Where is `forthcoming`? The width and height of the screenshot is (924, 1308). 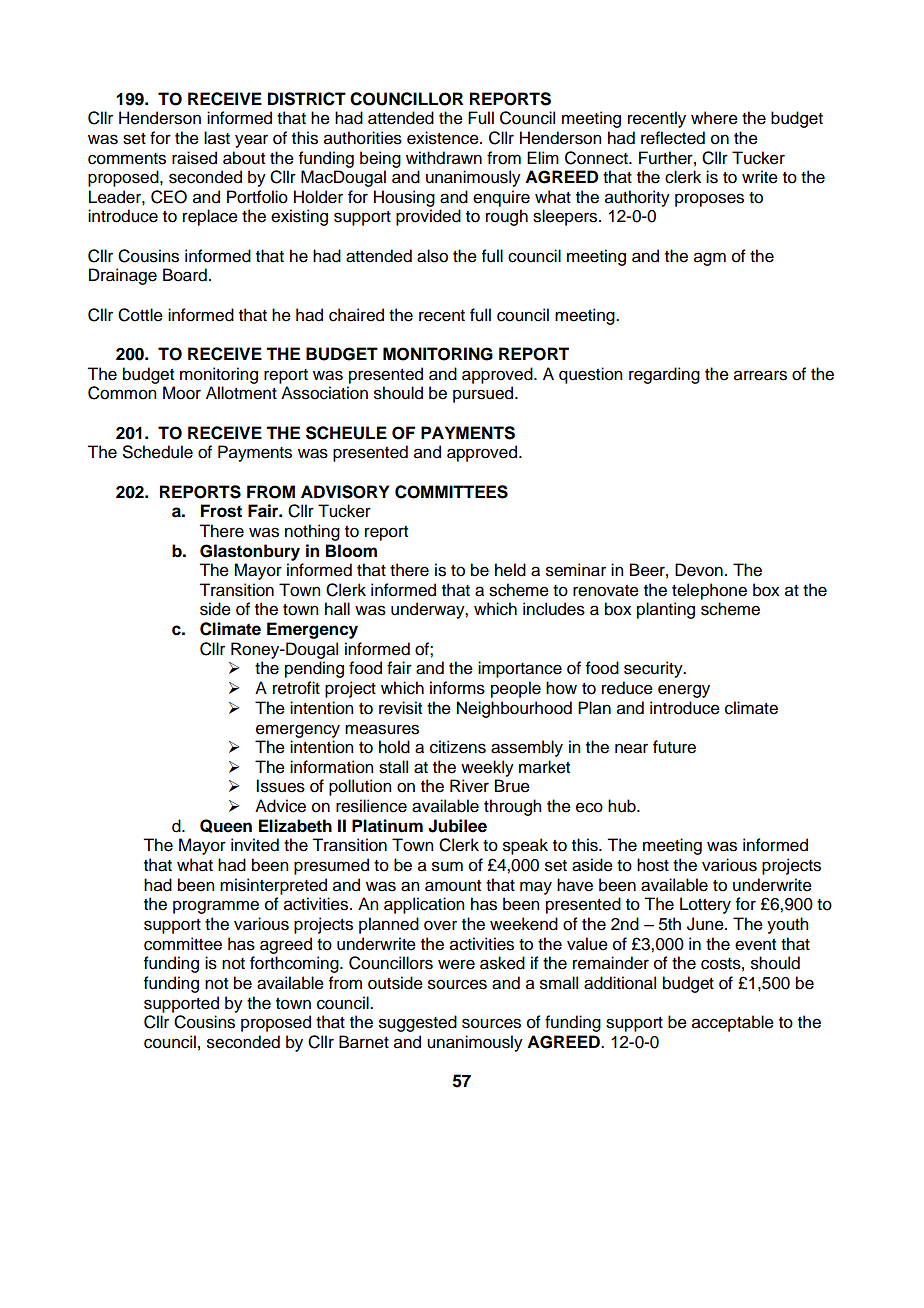
forthcoming is located at coordinates (295, 964).
